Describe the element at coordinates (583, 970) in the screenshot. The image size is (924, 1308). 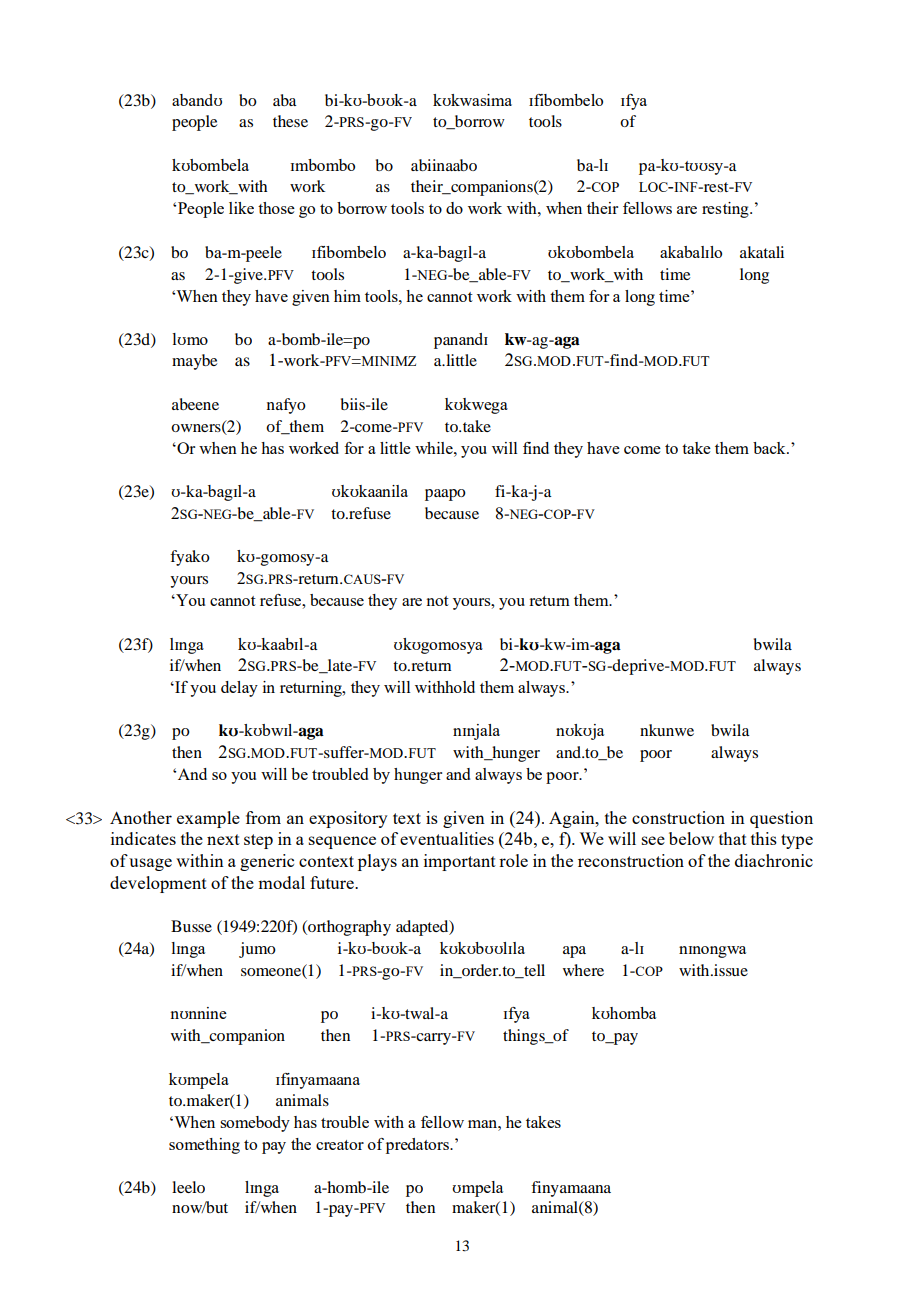
I see `where` at that location.
